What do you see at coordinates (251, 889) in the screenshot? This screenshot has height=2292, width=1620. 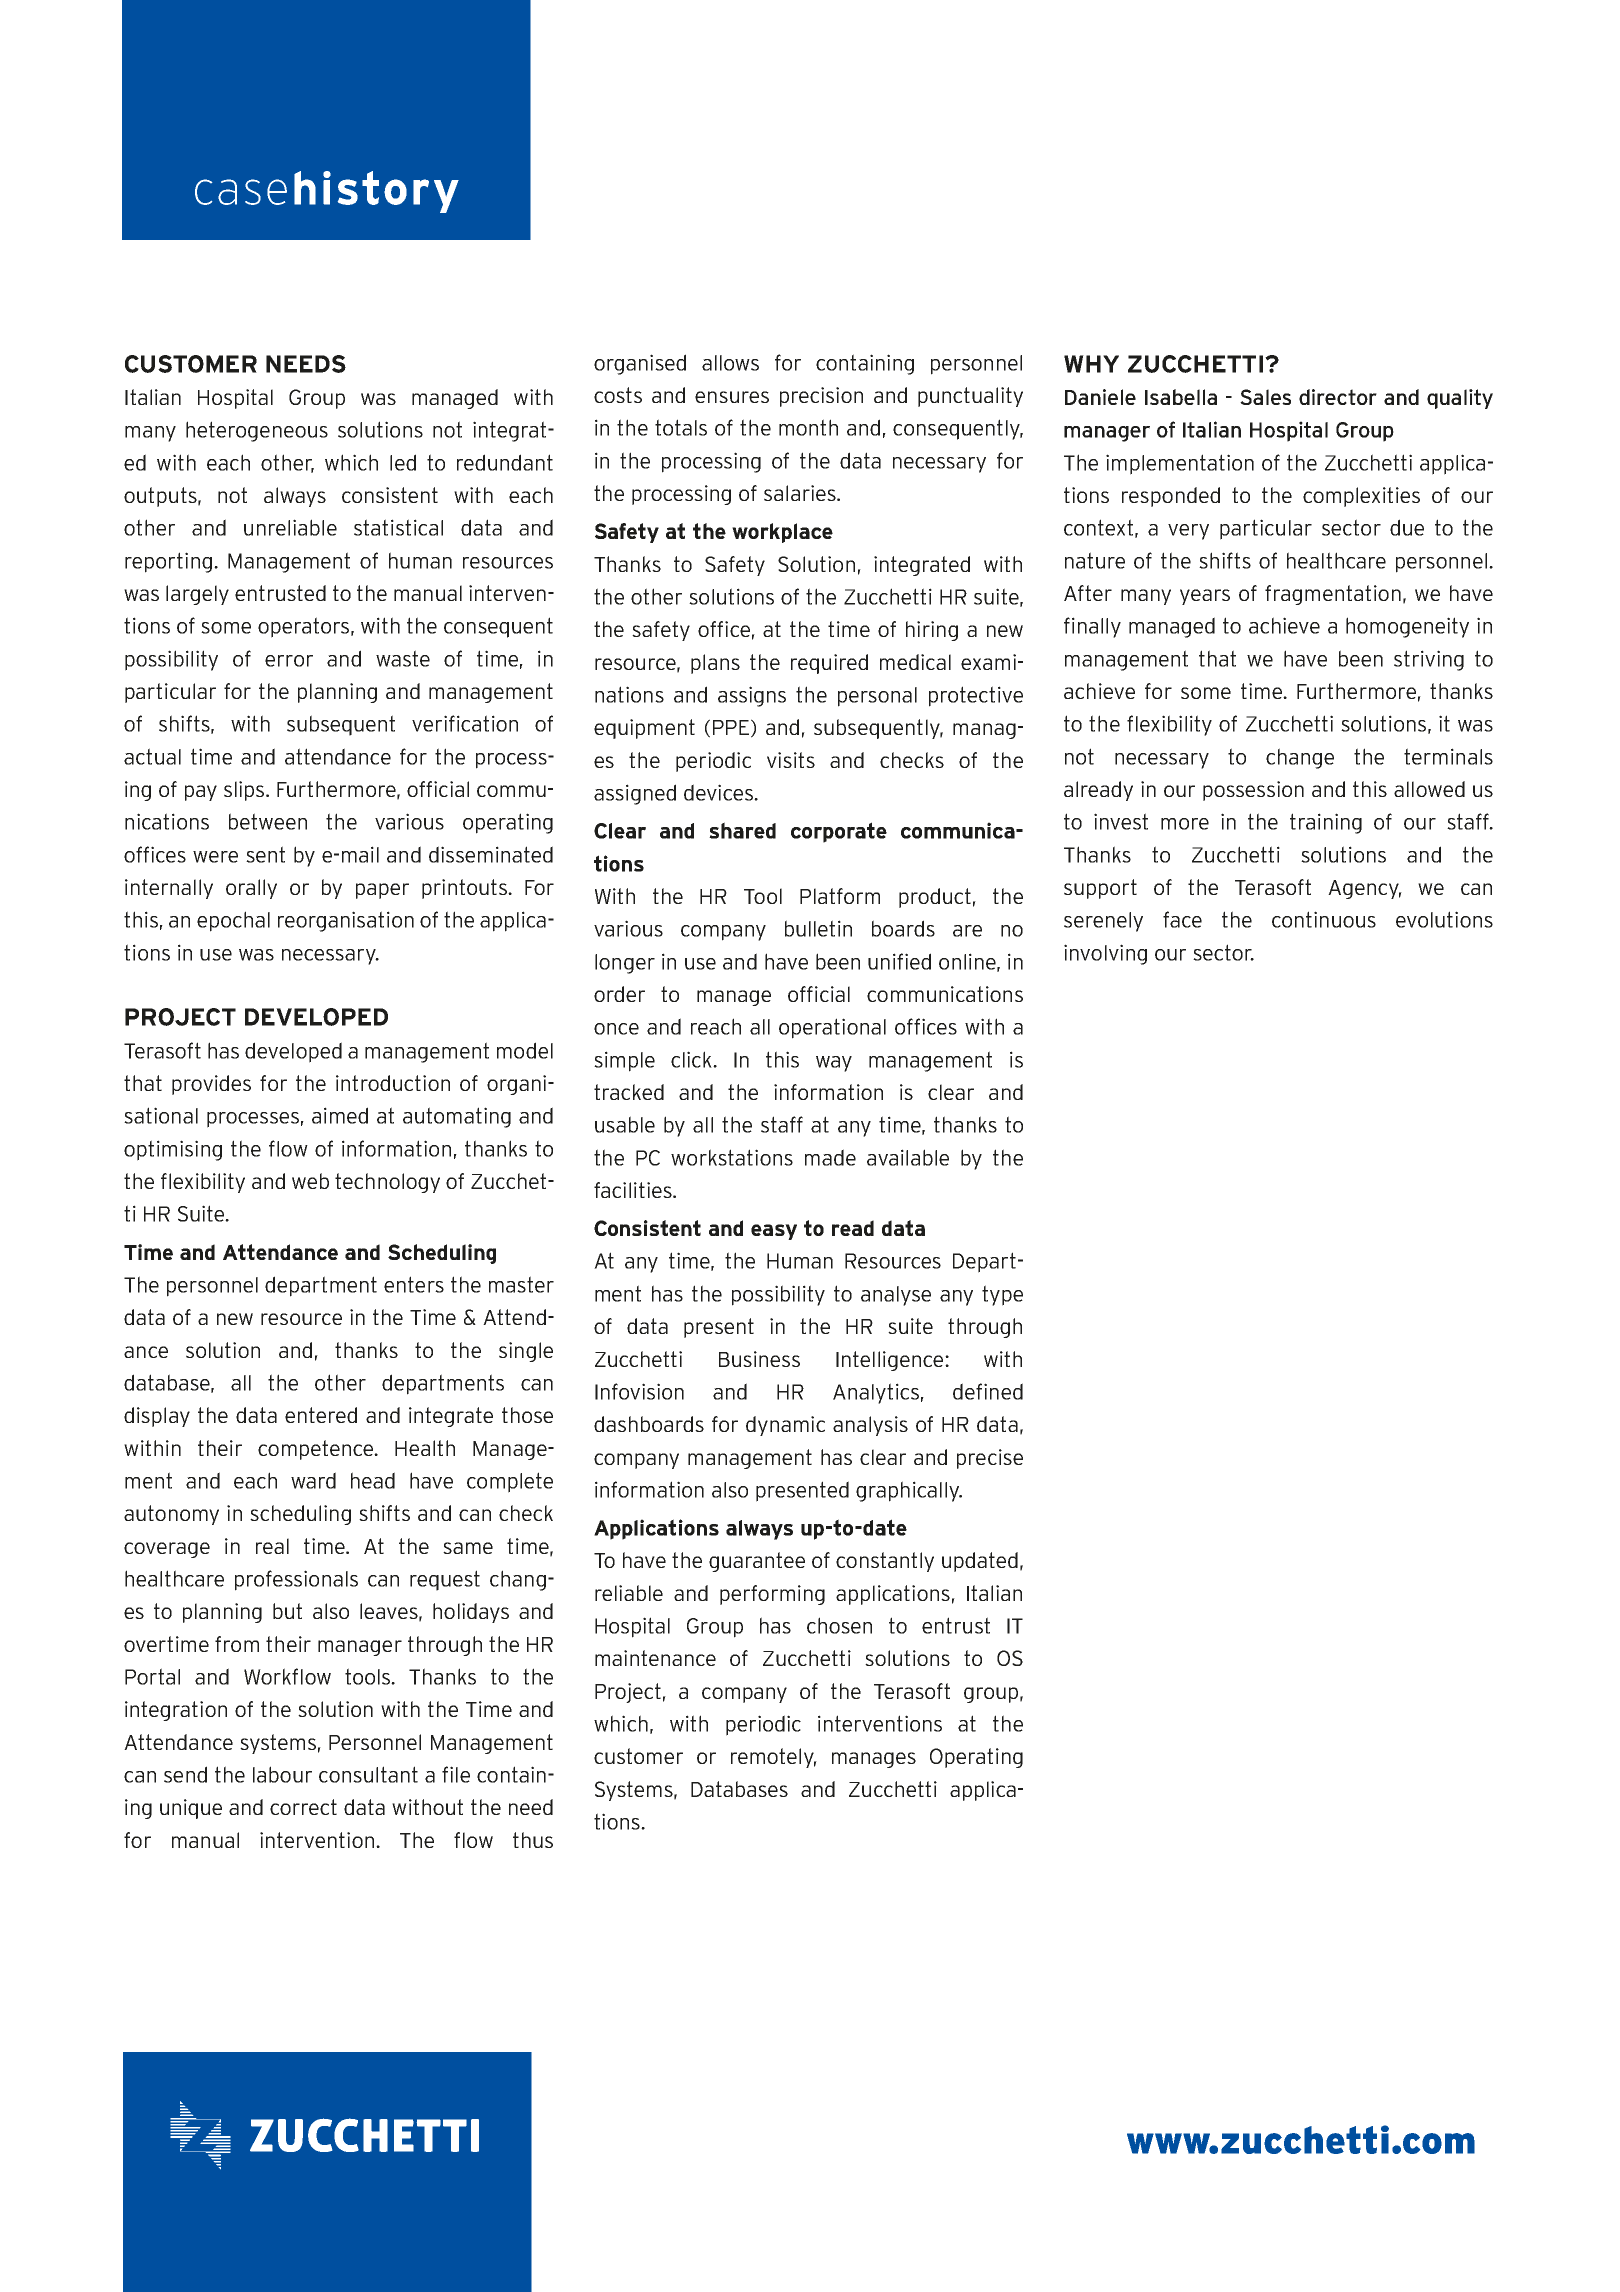 I see `orally` at bounding box center [251, 889].
